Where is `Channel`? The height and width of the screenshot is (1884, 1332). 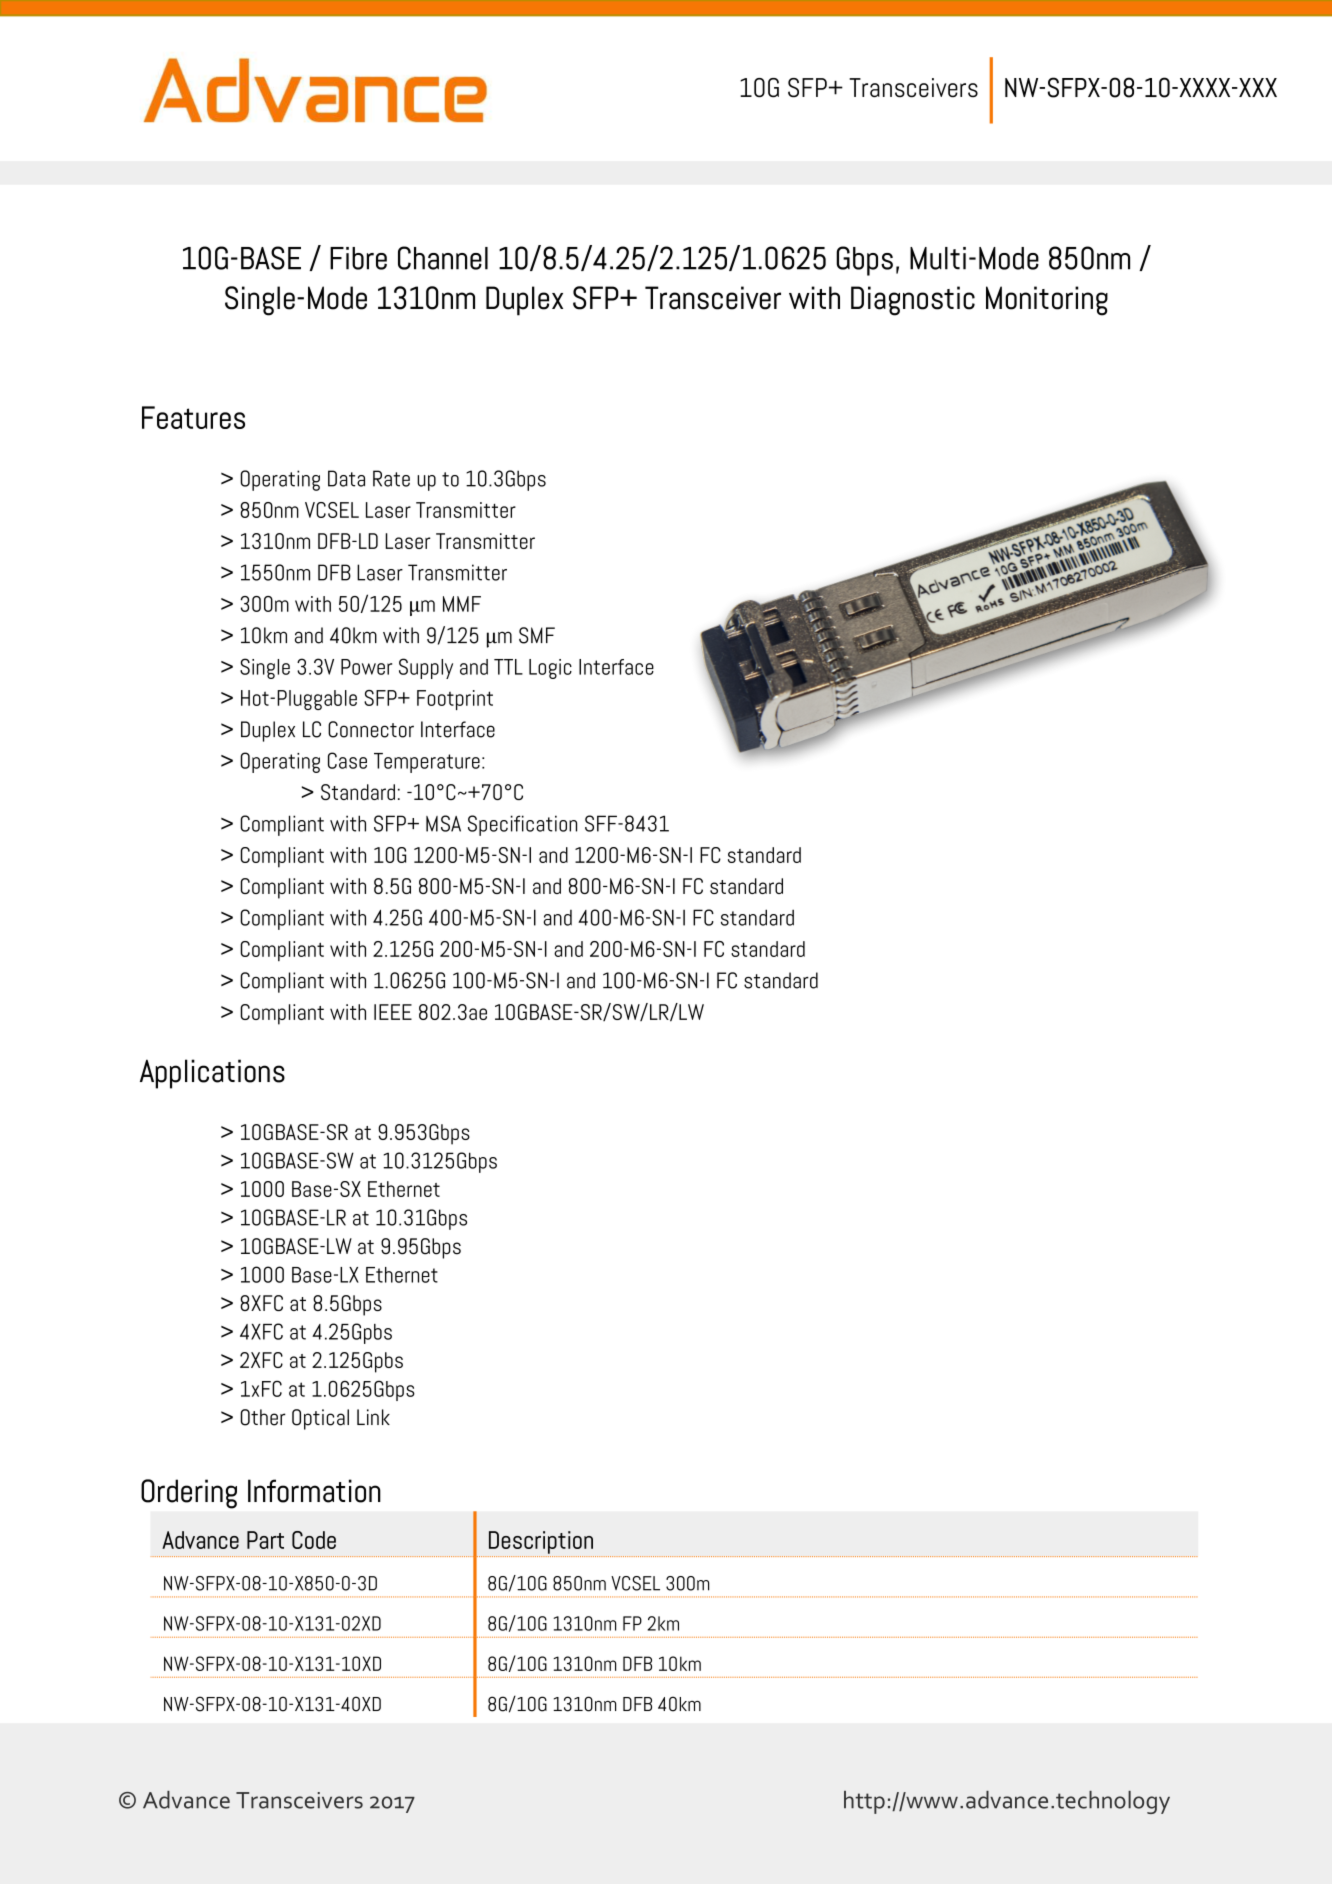 Channel is located at coordinates (443, 258).
